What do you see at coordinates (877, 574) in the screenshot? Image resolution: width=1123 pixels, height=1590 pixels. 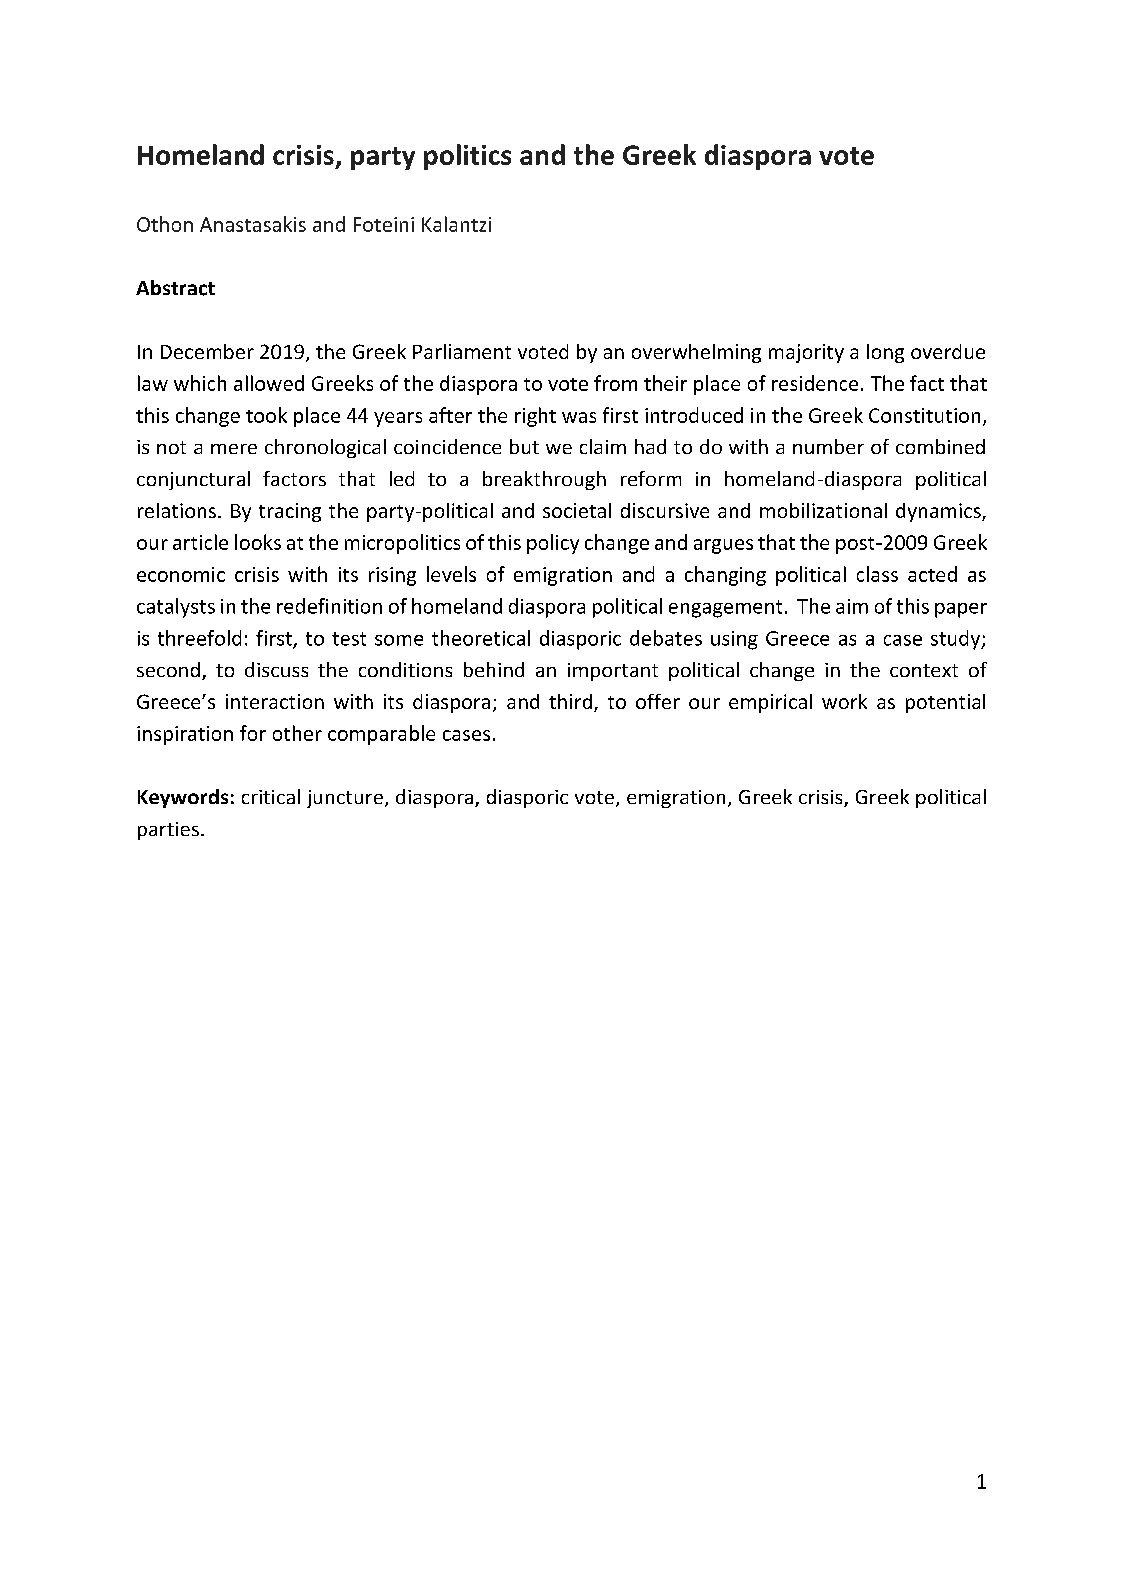 I see `class` at bounding box center [877, 574].
